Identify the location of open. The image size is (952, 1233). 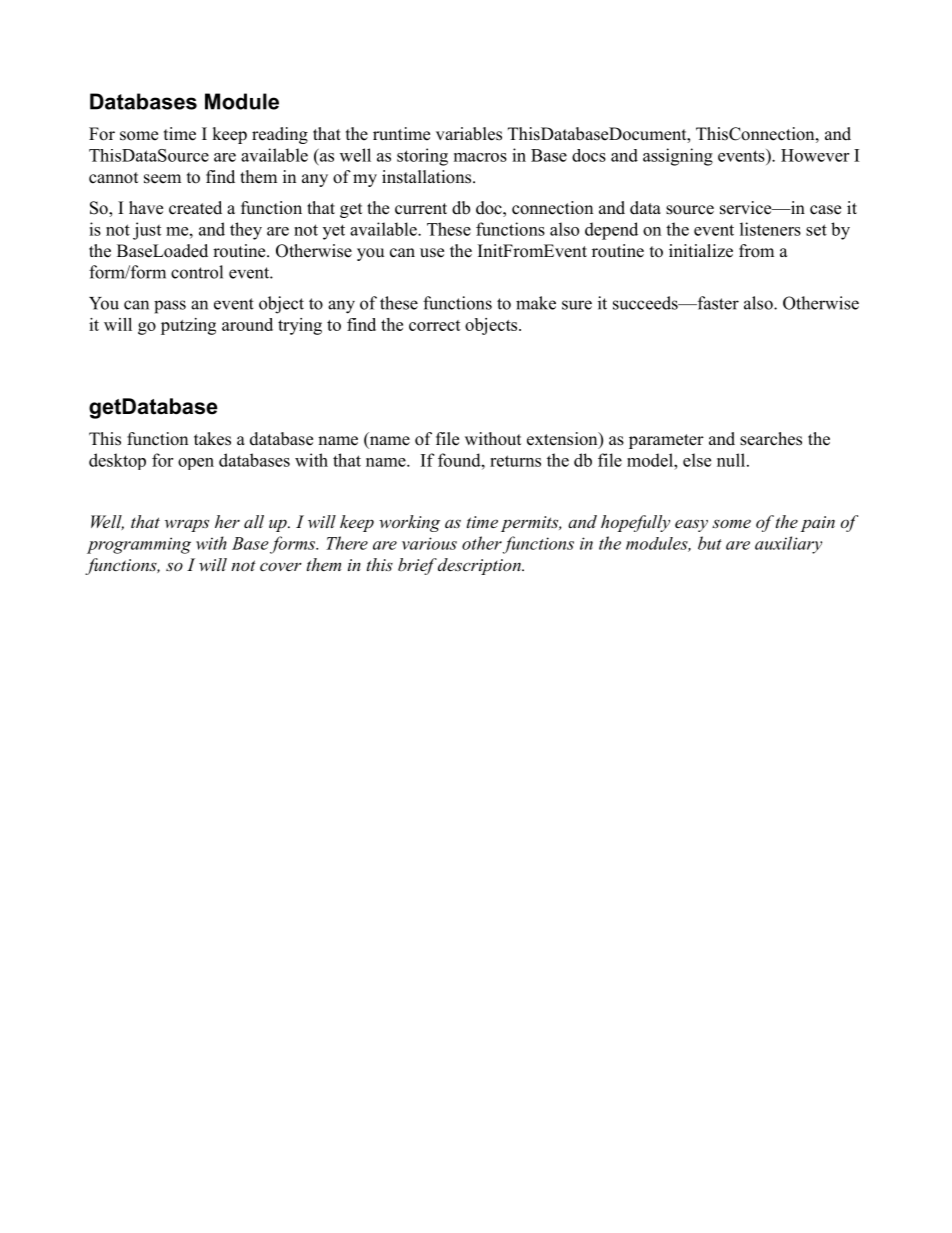
(196, 464).
